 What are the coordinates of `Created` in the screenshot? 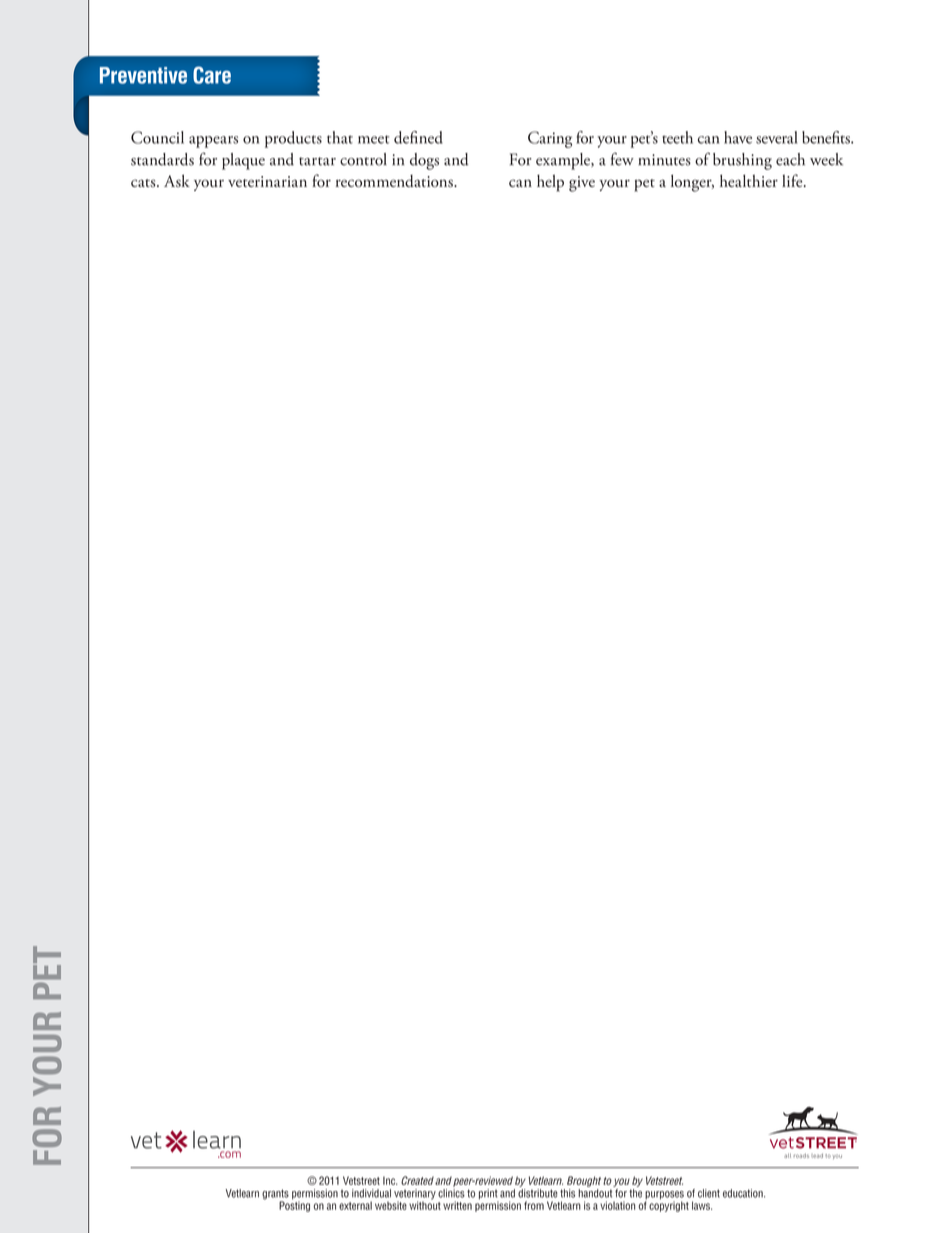 It's located at (417, 1180).
